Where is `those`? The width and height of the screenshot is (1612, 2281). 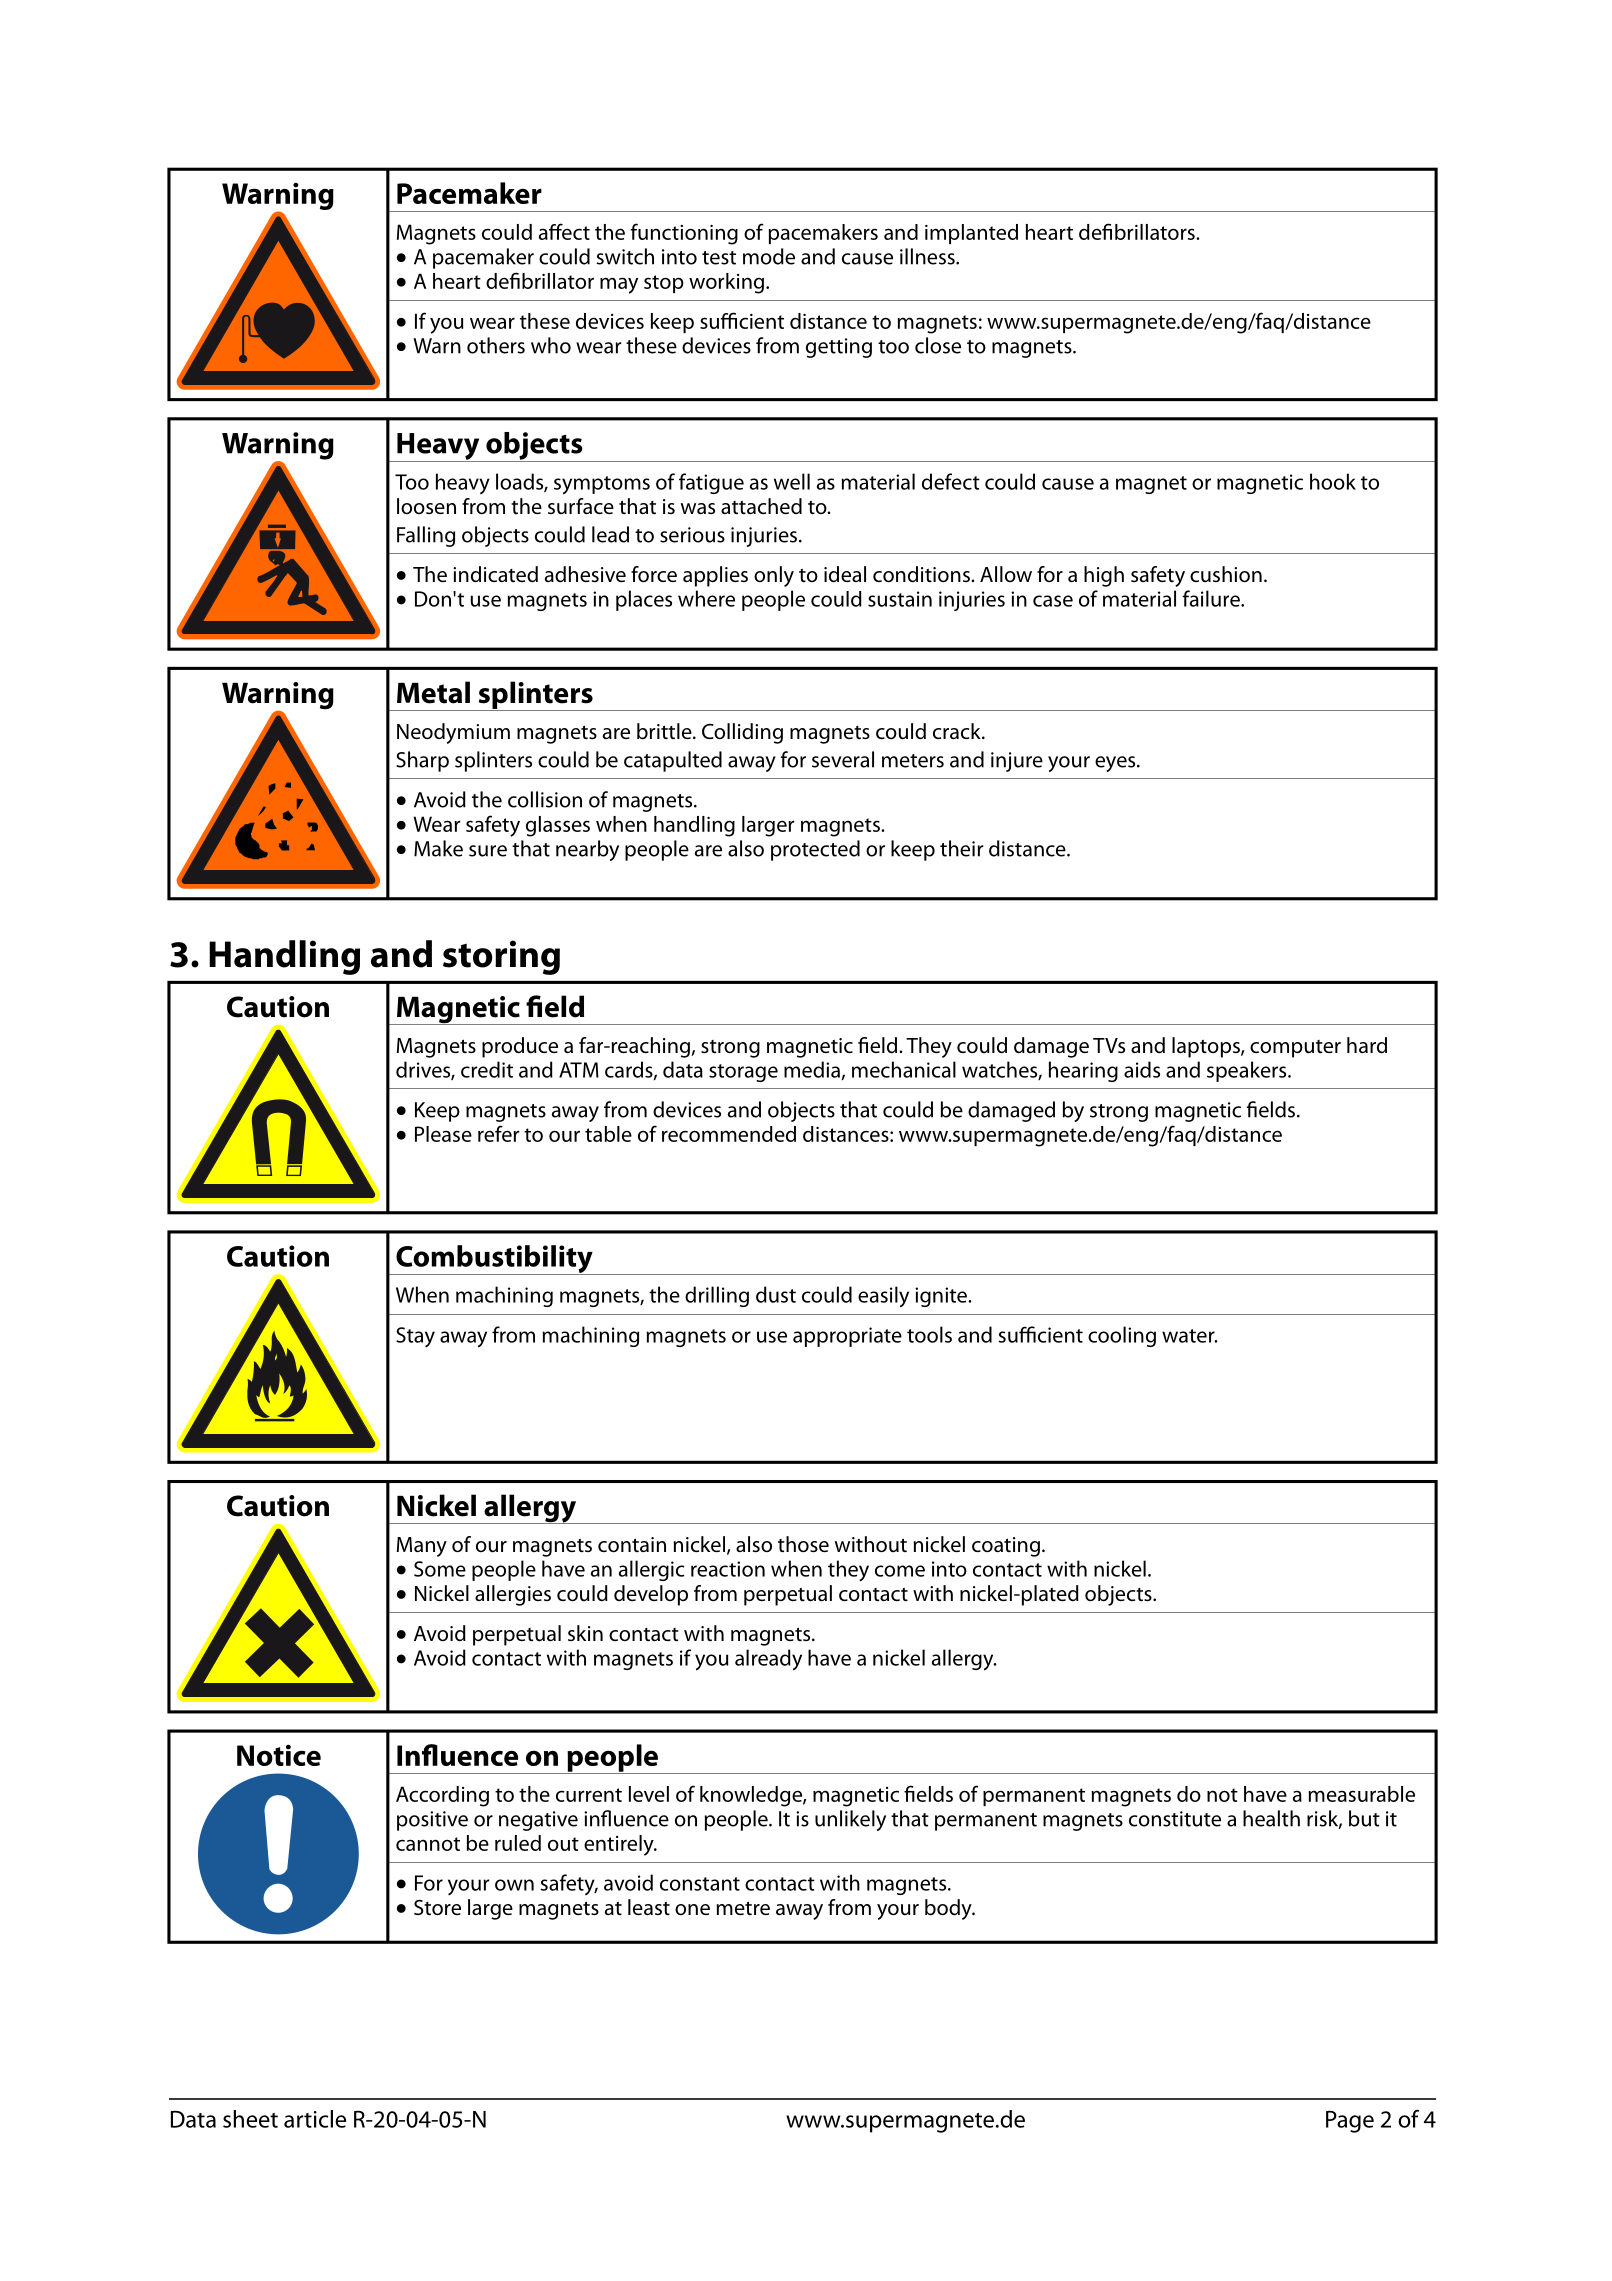
those is located at coordinates (803, 1544).
